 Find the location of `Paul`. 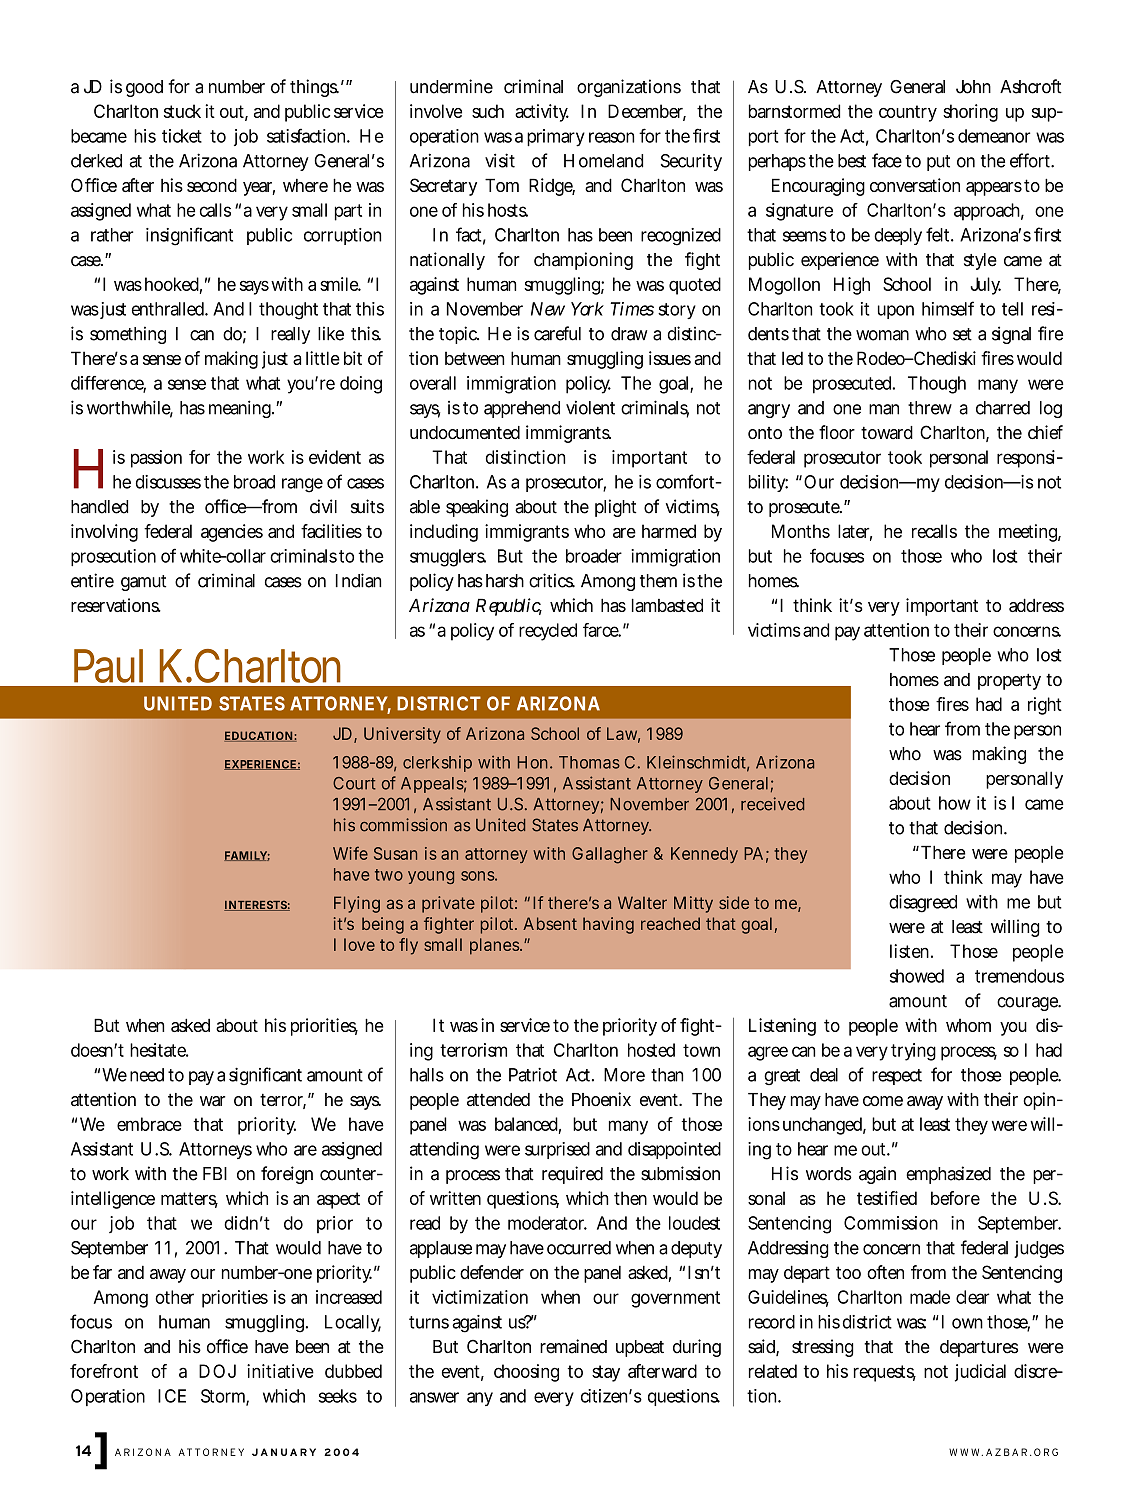

Paul is located at coordinates (108, 666).
